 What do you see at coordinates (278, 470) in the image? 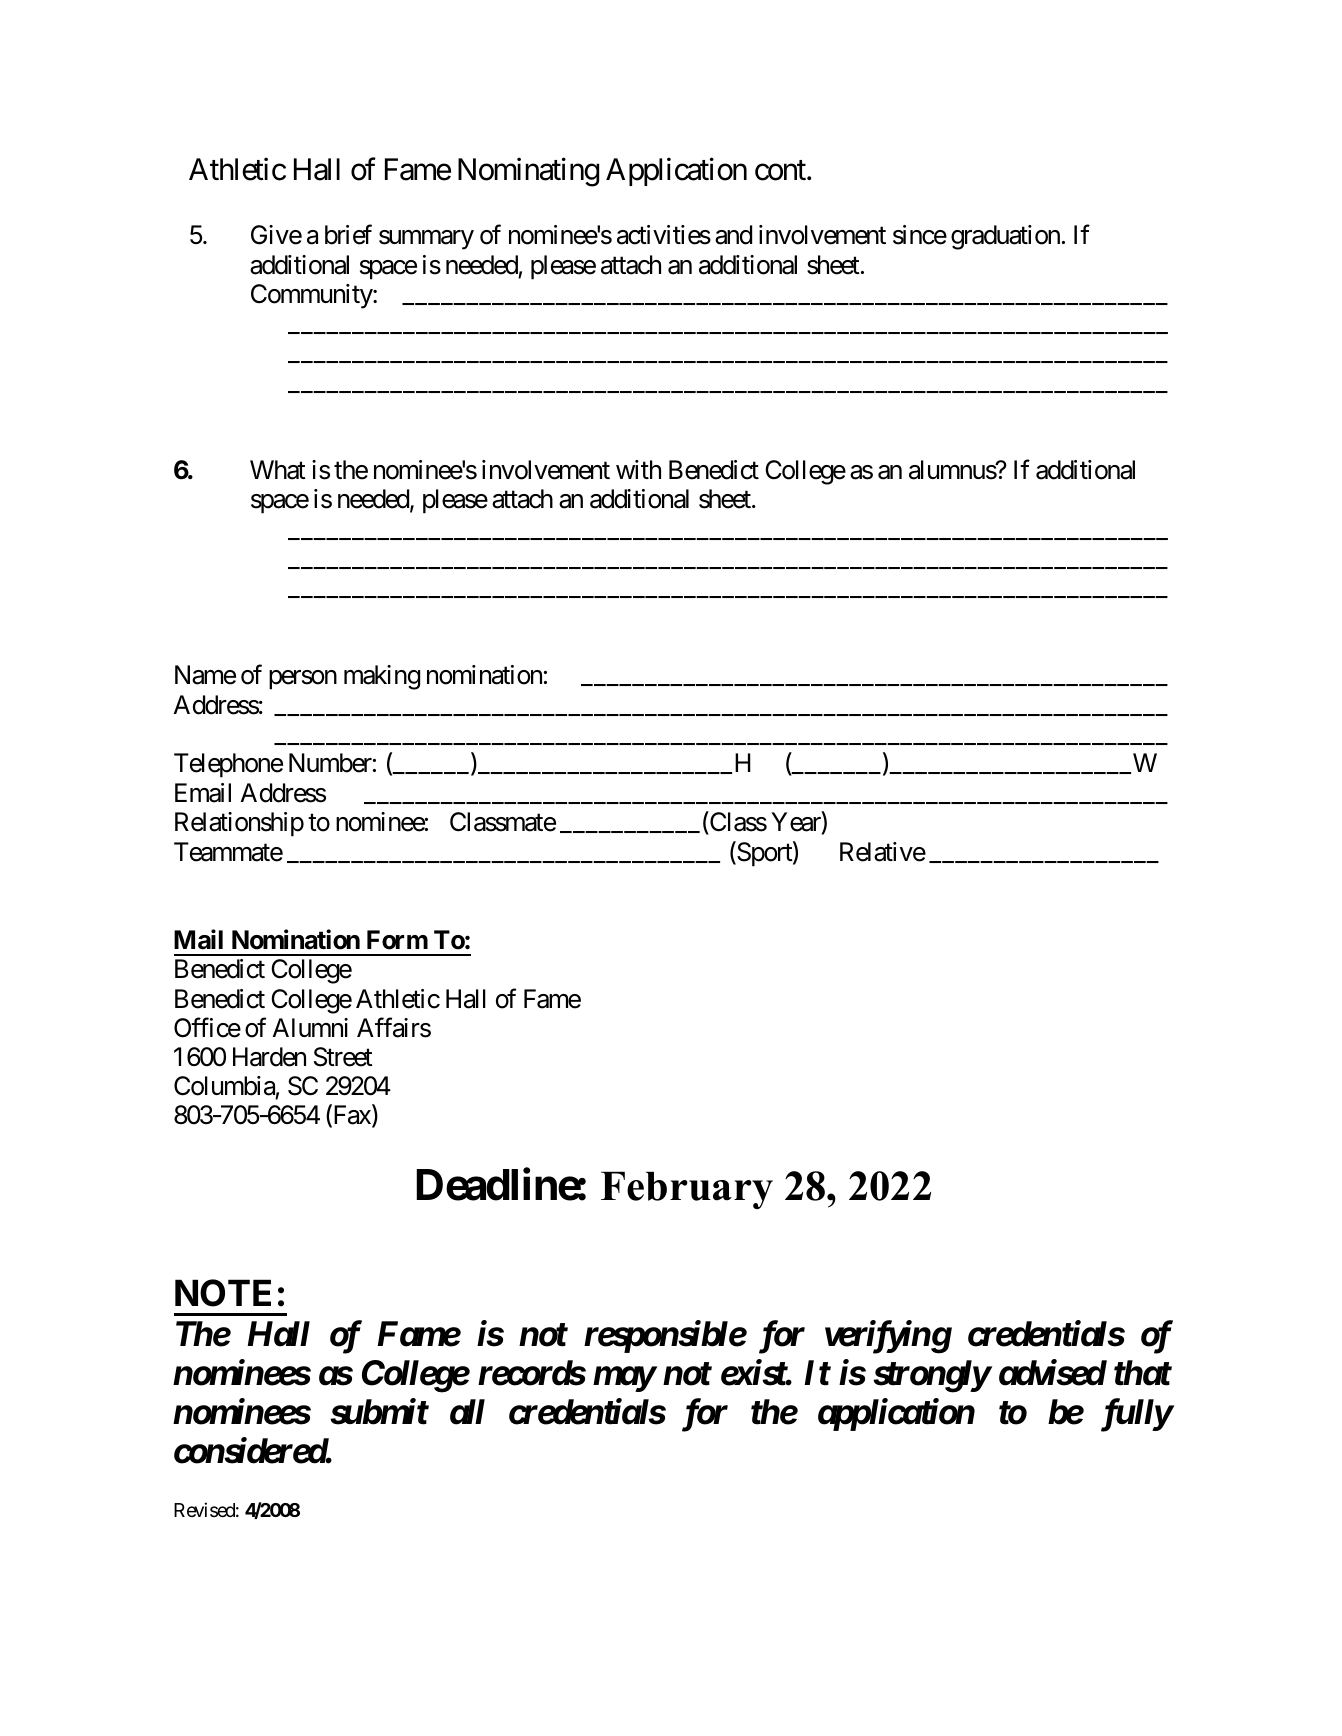
I see `What` at bounding box center [278, 470].
